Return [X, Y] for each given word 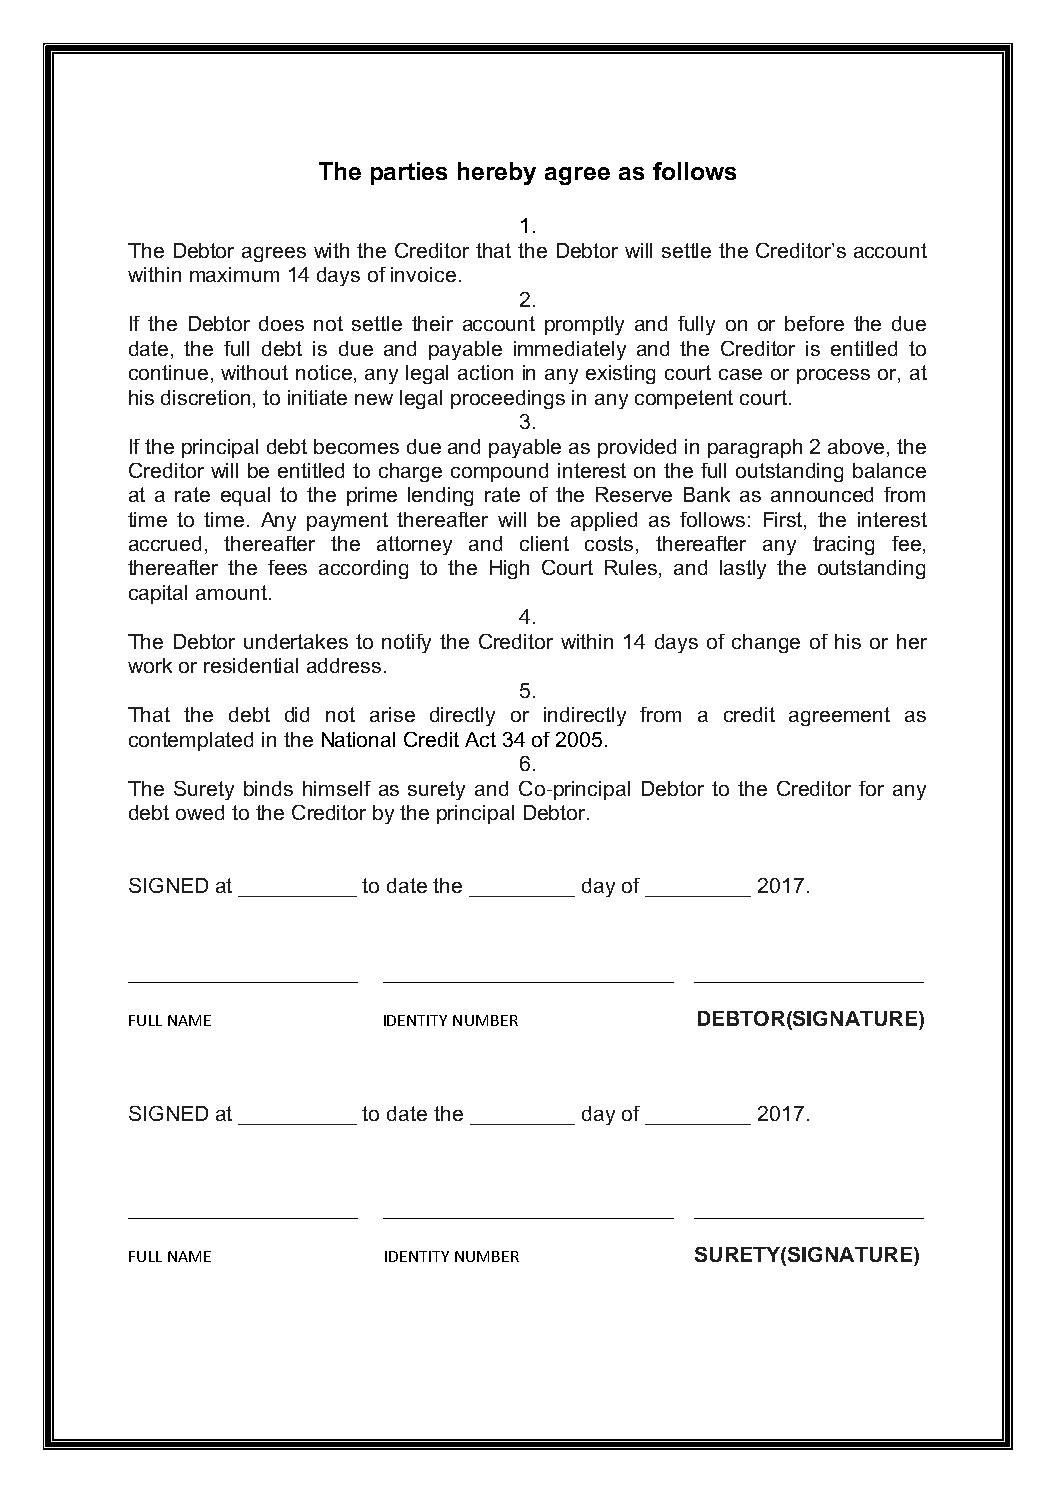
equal [245, 496]
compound [499, 472]
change [766, 643]
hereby [497, 173]
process [833, 376]
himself [337, 788]
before [814, 323]
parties [409, 173]
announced [822, 494]
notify [406, 643]
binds [268, 788]
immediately [570, 350]
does [281, 323]
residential [251, 665]
